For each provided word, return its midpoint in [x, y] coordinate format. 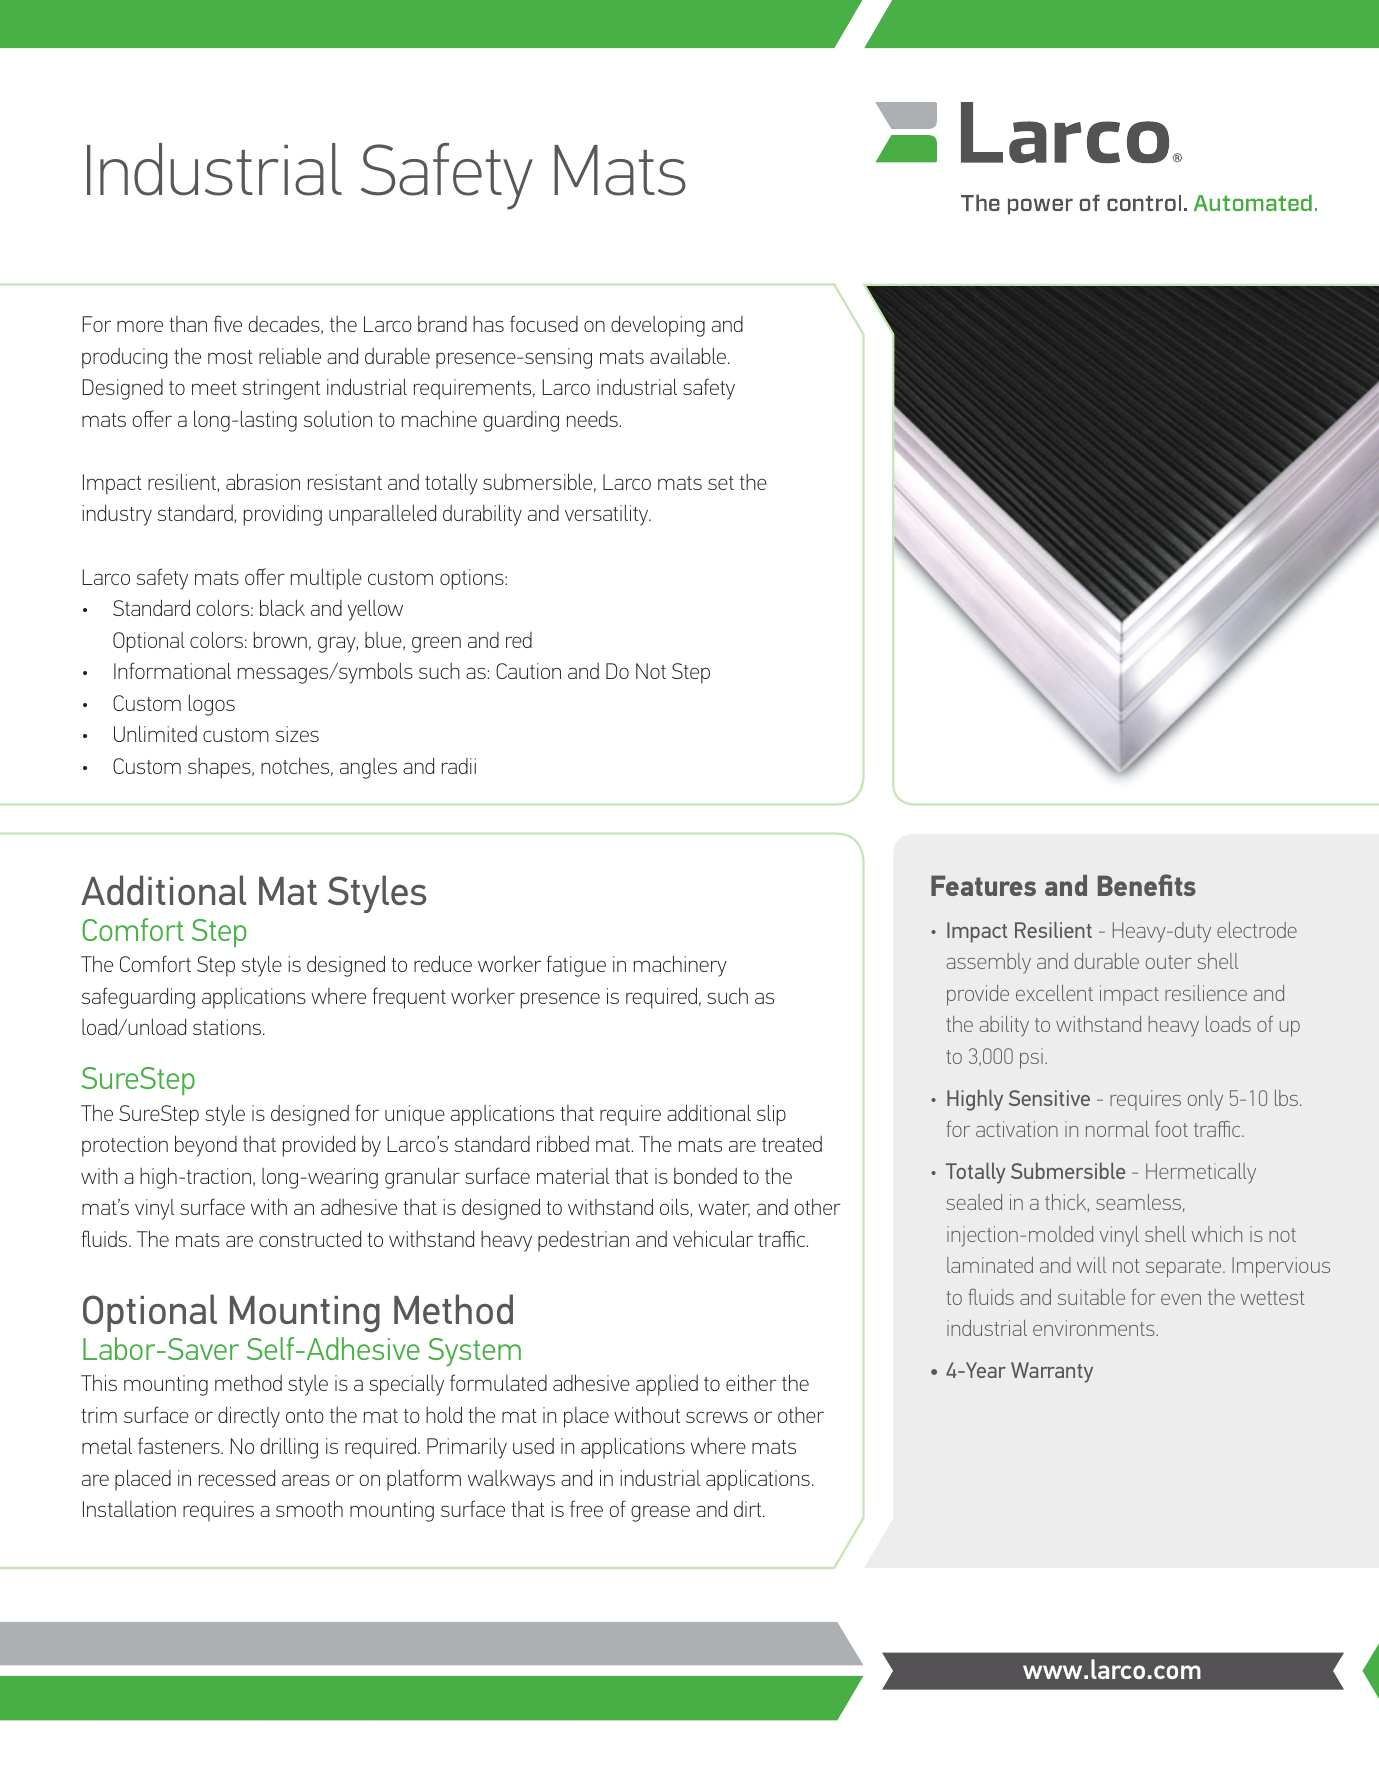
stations [228, 1027]
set [721, 483]
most [230, 357]
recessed [237, 1477]
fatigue [576, 966]
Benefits [1147, 885]
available [689, 355]
